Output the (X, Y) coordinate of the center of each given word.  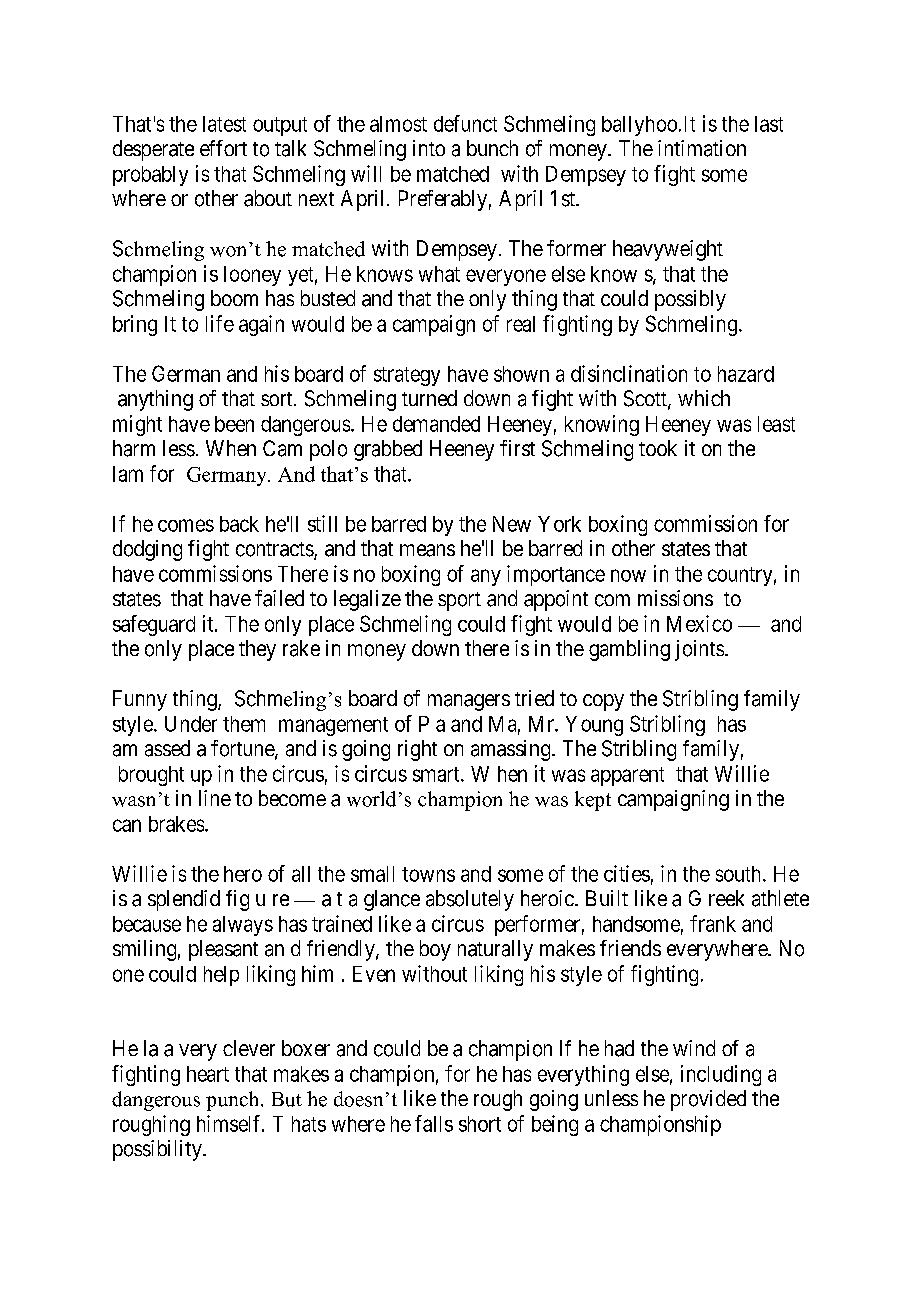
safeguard (154, 625)
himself (230, 1123)
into (429, 148)
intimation (702, 148)
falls (434, 1123)
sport (459, 601)
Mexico (699, 623)
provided (708, 1100)
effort (223, 148)
